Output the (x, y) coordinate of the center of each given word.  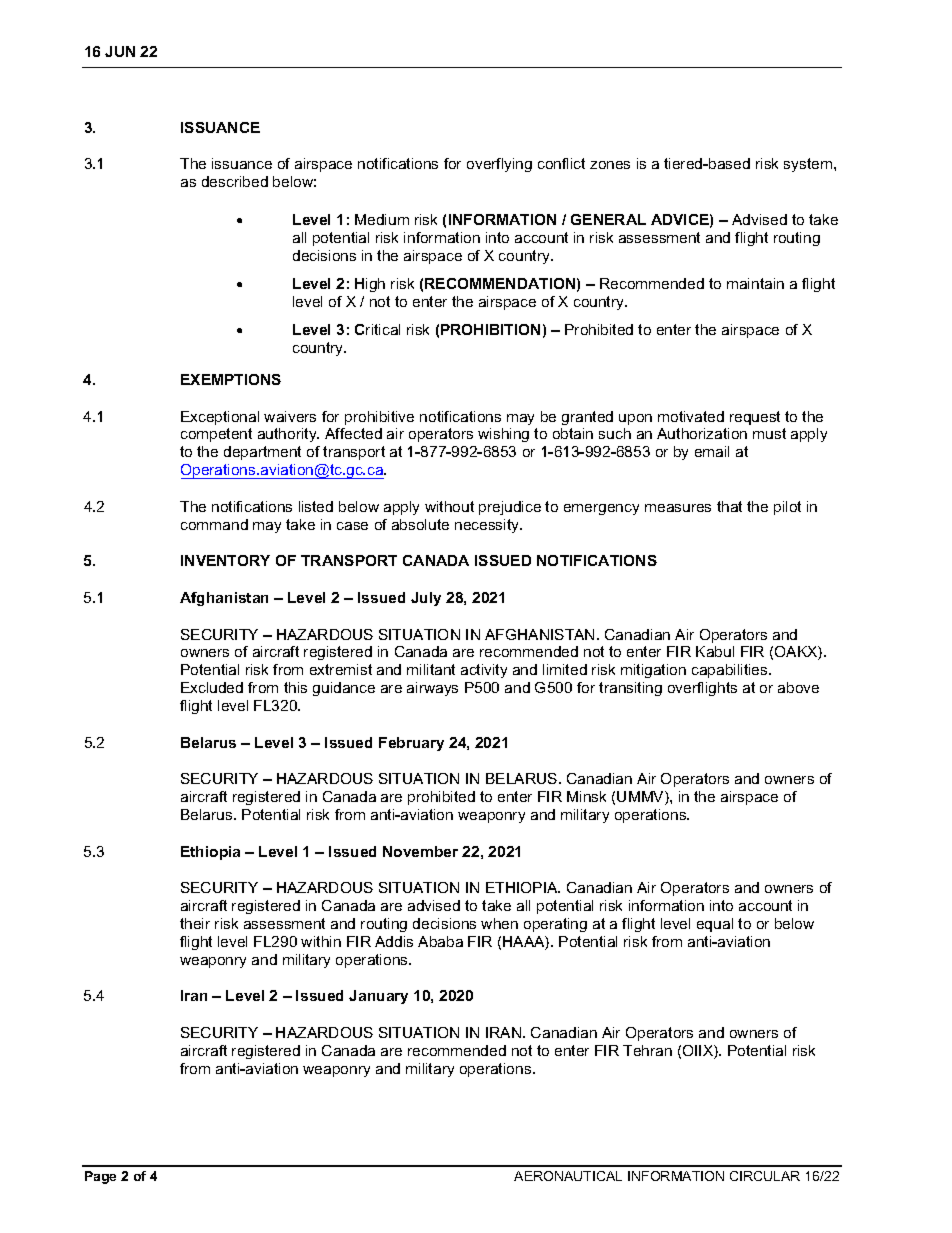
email (712, 451)
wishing (503, 435)
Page (100, 1177)
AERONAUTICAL (568, 1176)
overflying (499, 165)
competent (216, 435)
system (809, 165)
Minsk (586, 796)
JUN (120, 51)
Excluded (212, 687)
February (411, 744)
